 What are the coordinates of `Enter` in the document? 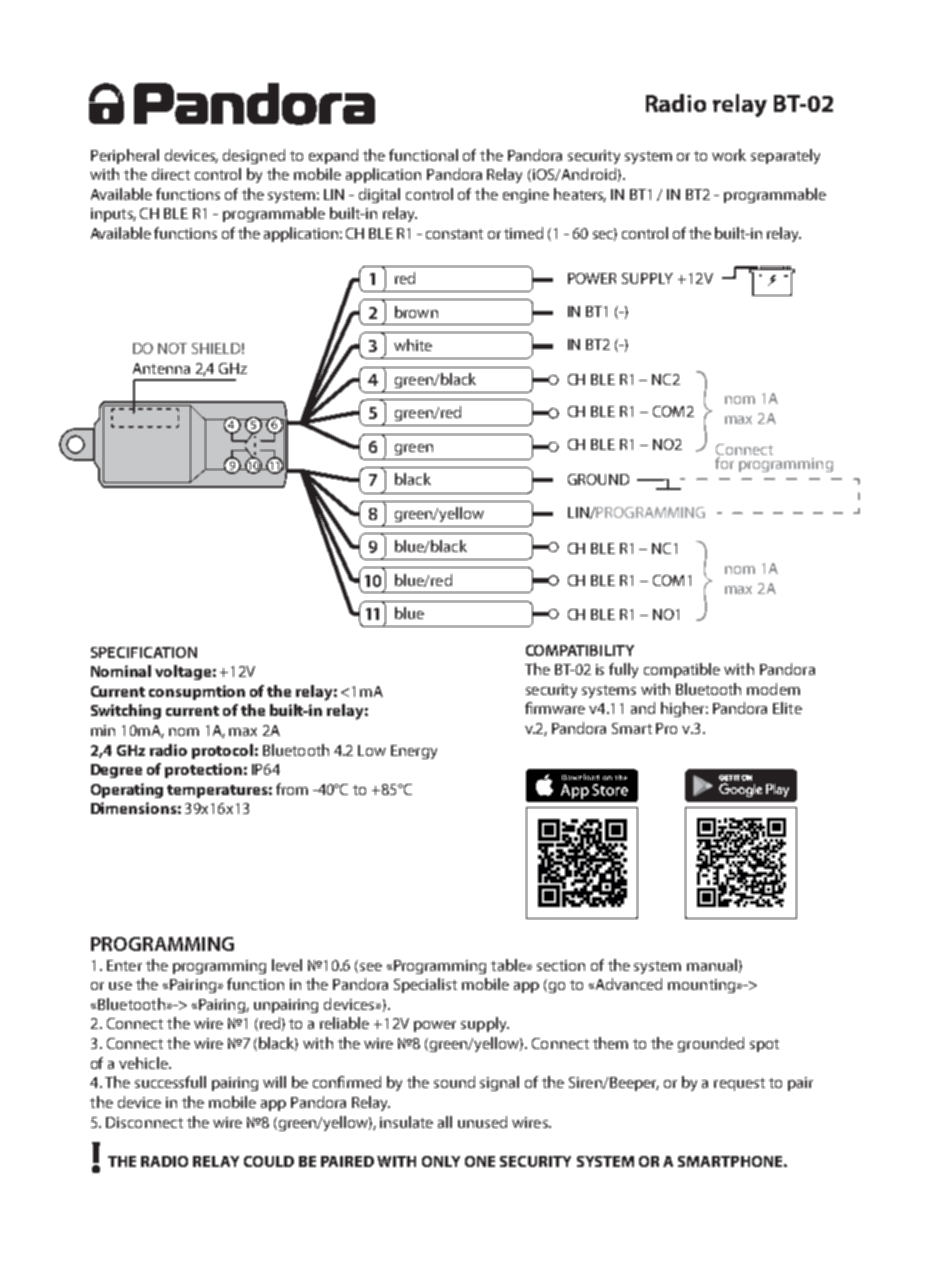 It's located at (124, 965).
